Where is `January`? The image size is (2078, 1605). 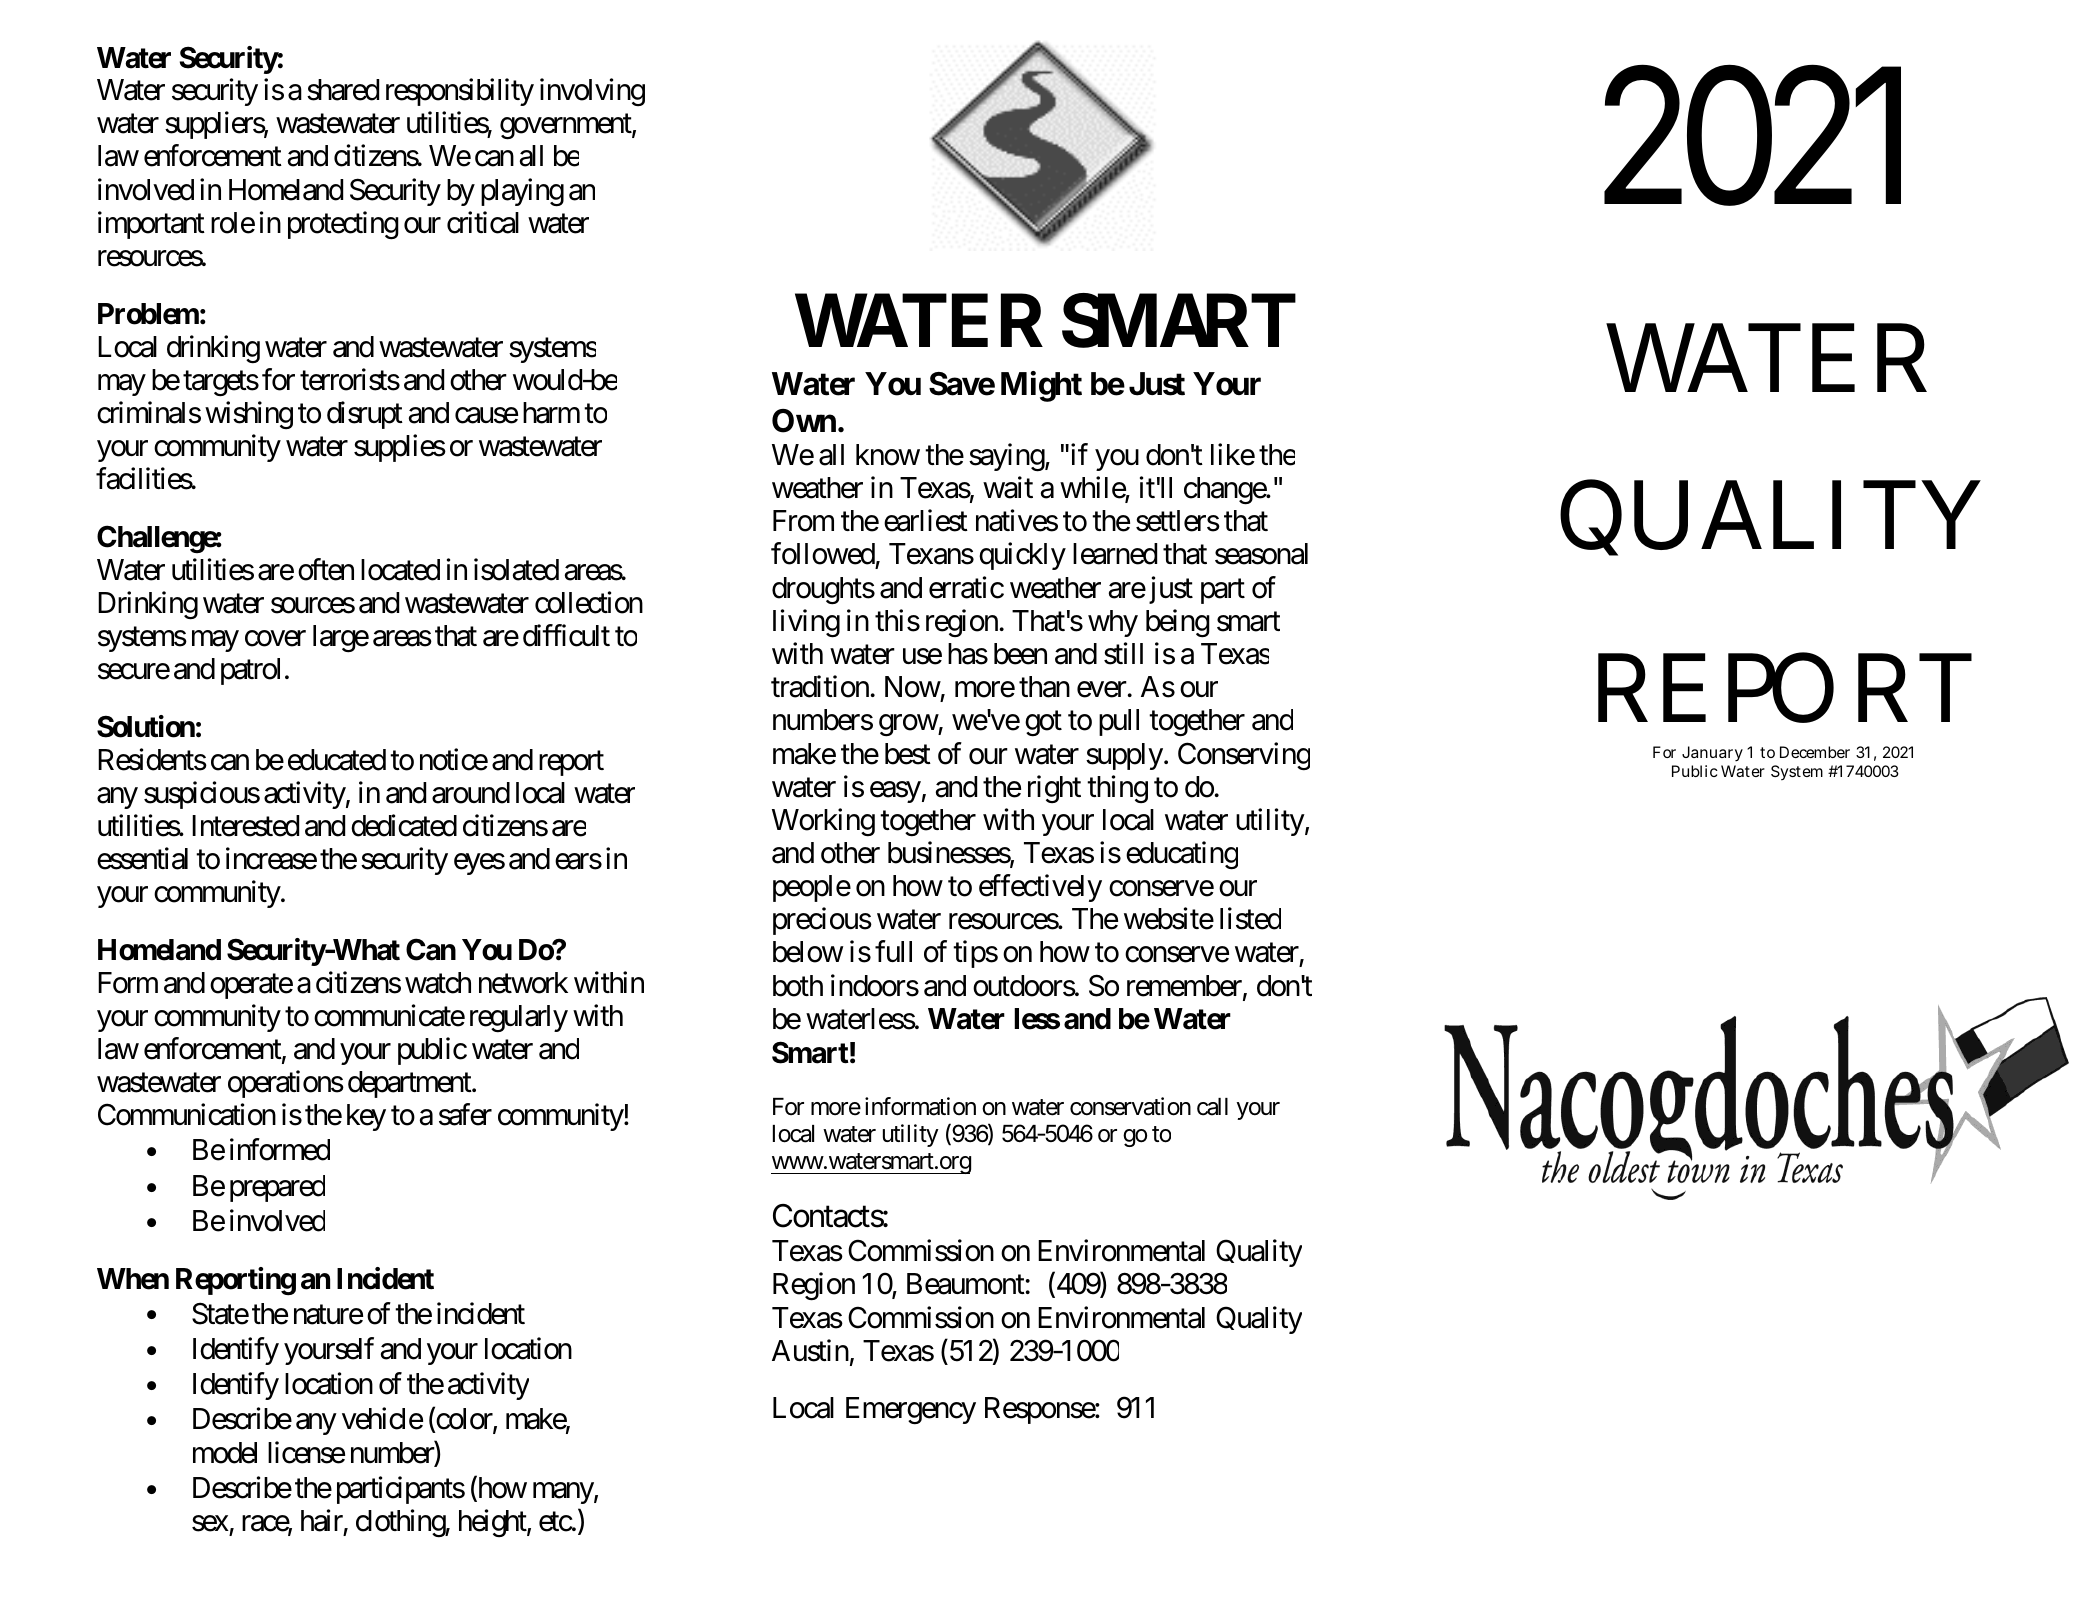 January is located at coordinates (1712, 754).
